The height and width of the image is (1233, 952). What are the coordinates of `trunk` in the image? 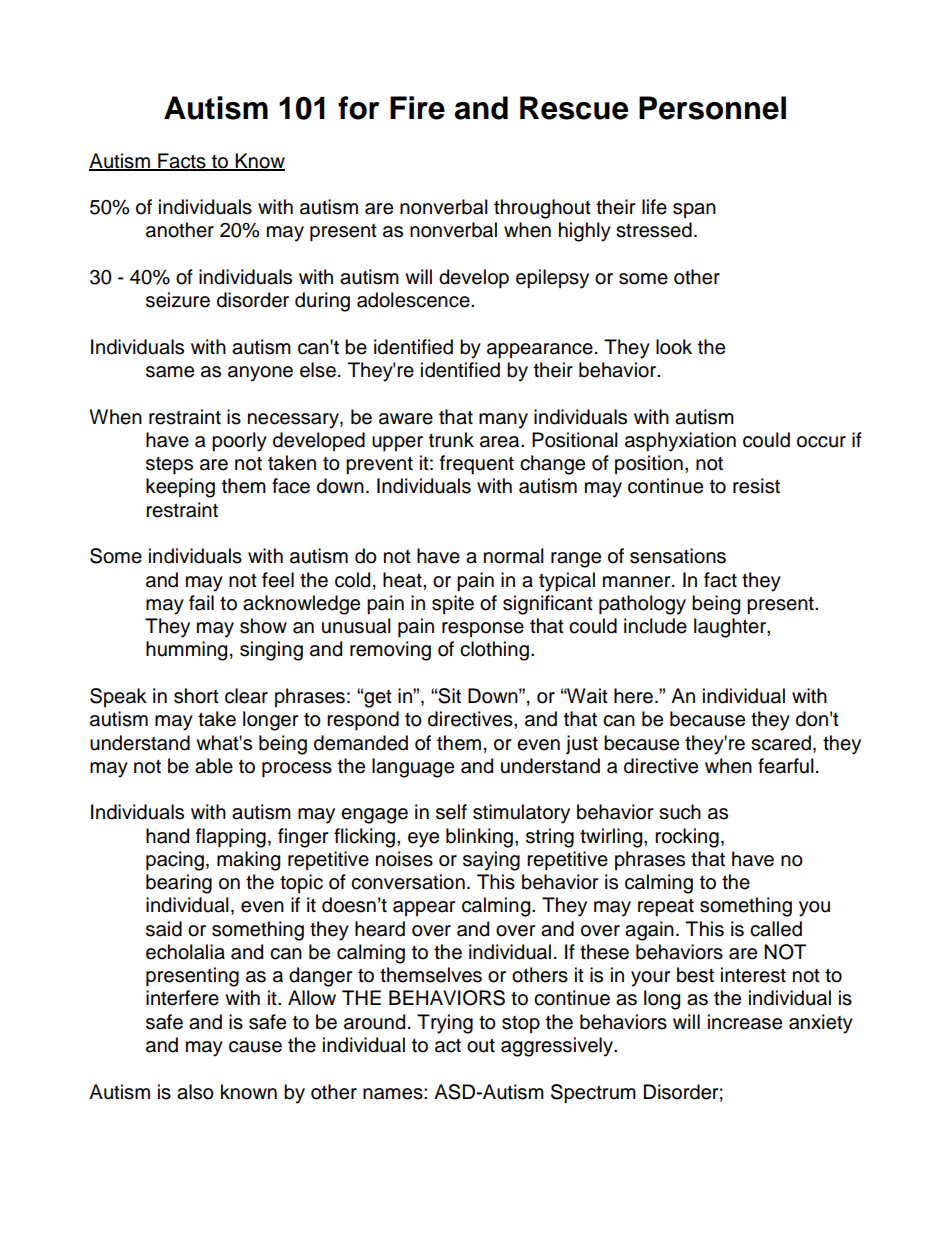 It's located at (451, 440).
